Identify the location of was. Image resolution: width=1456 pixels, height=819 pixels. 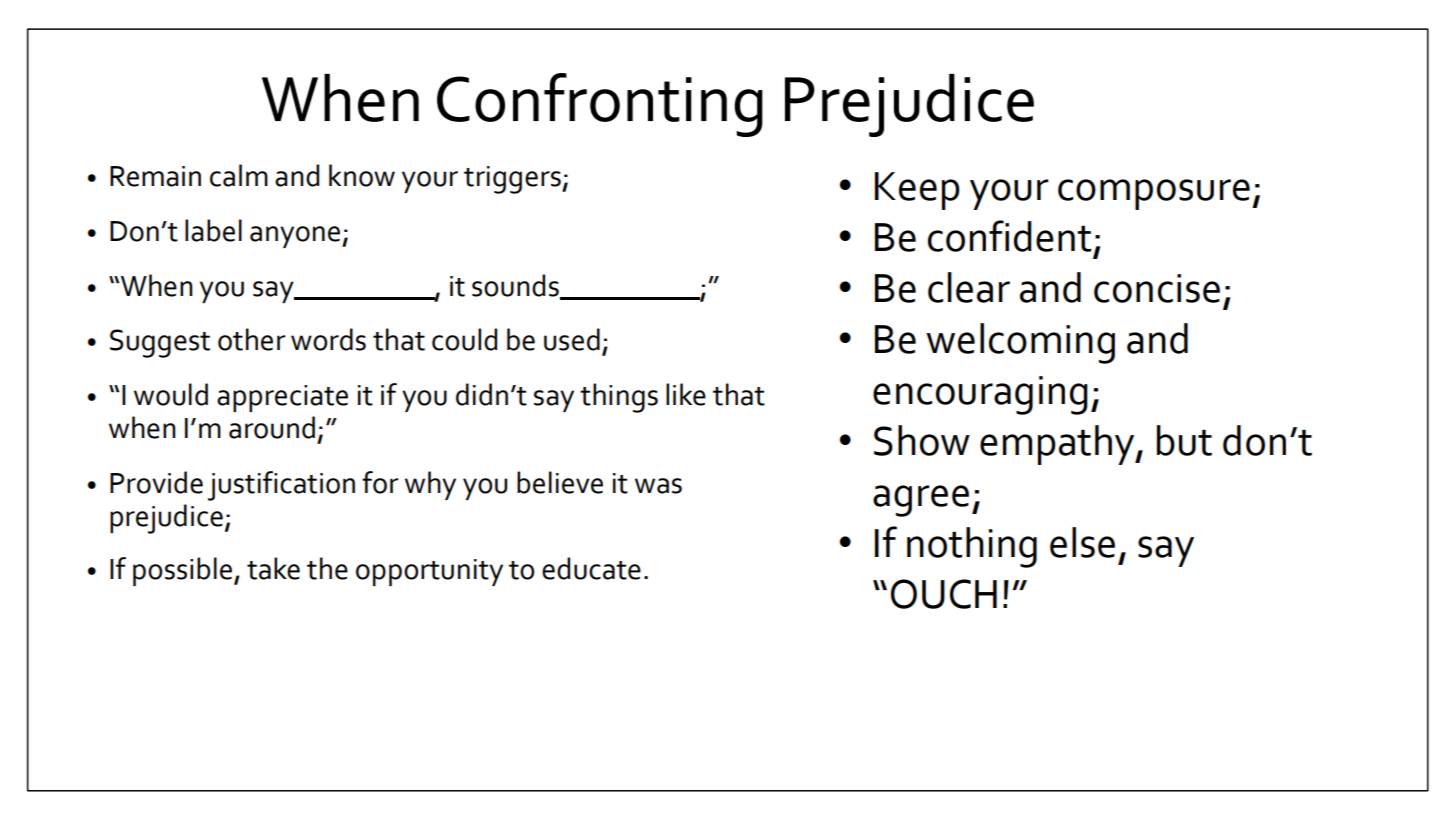
(658, 486).
